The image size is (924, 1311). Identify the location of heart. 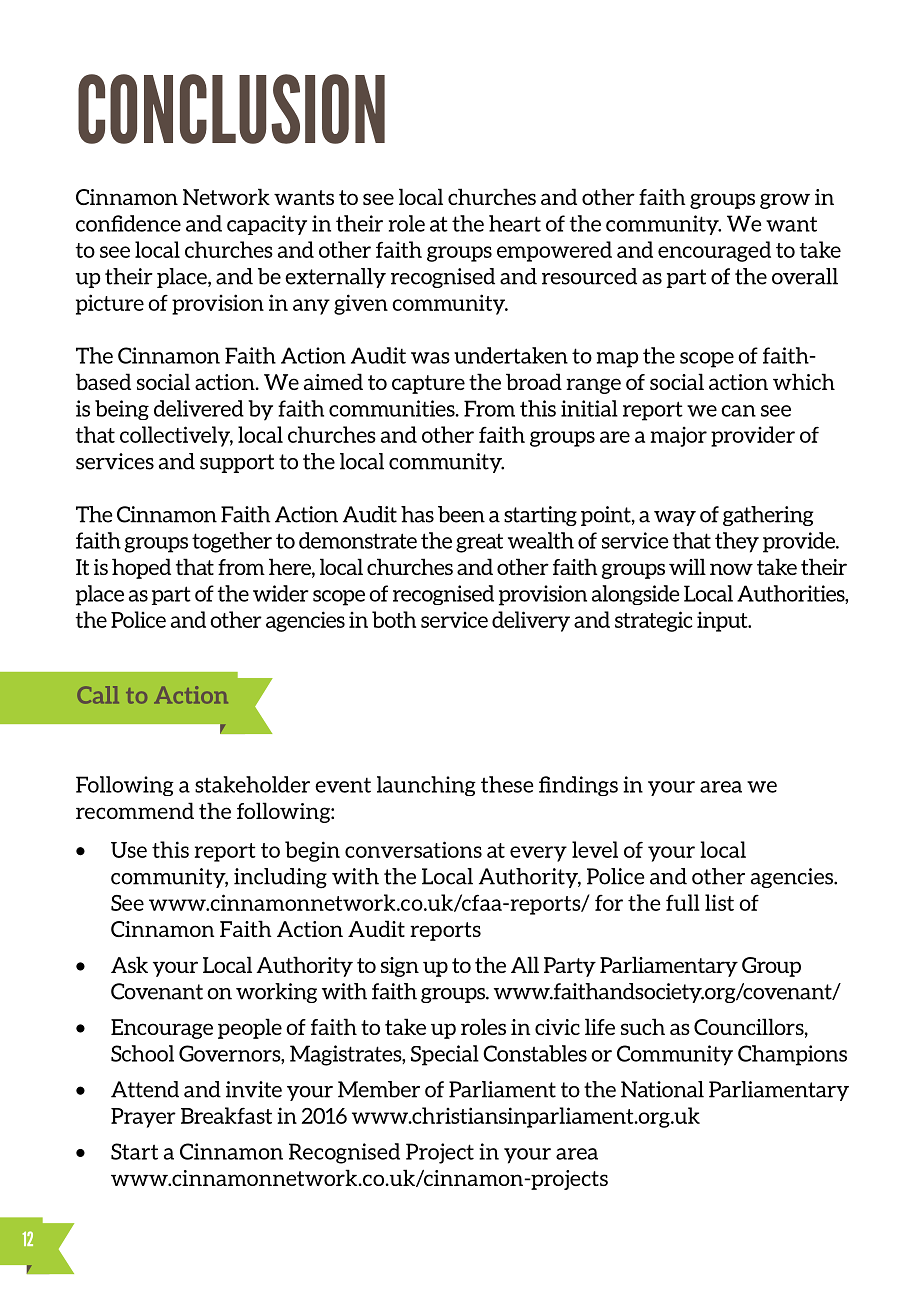
(515, 223).
